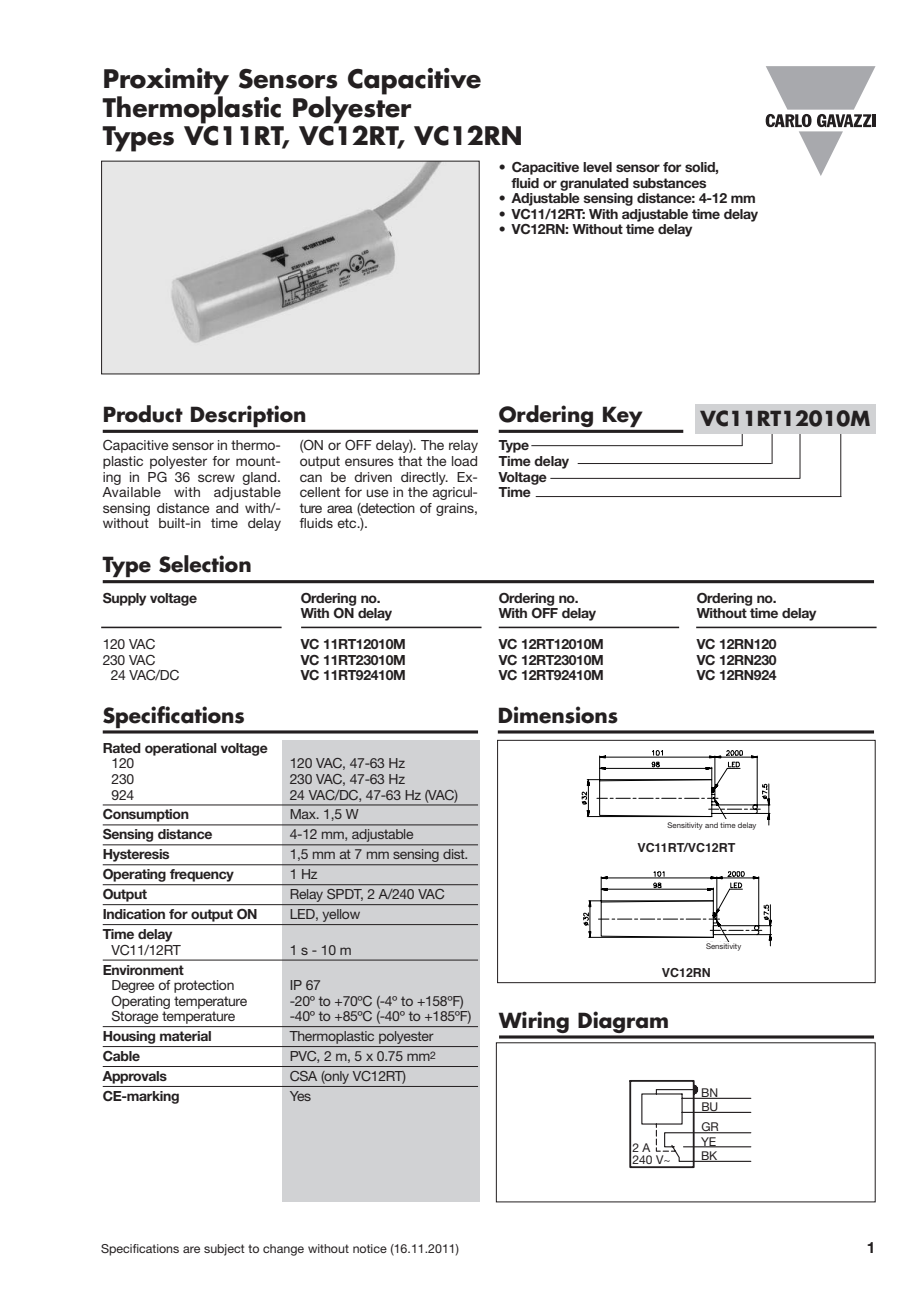 The image size is (924, 1308). What do you see at coordinates (181, 749) in the screenshot?
I see `operational` at bounding box center [181, 749].
